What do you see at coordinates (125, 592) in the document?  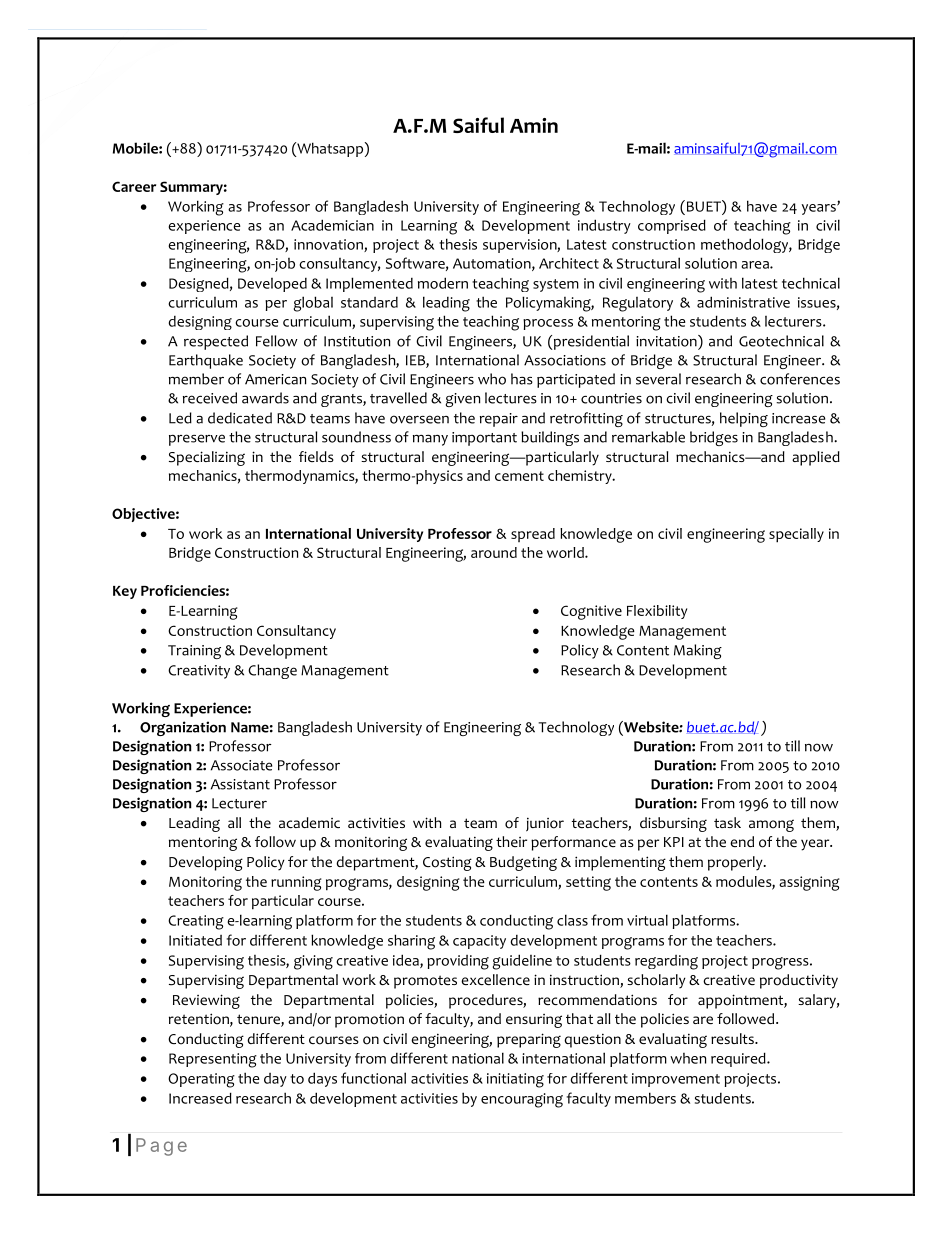 I see `Key` at bounding box center [125, 592].
